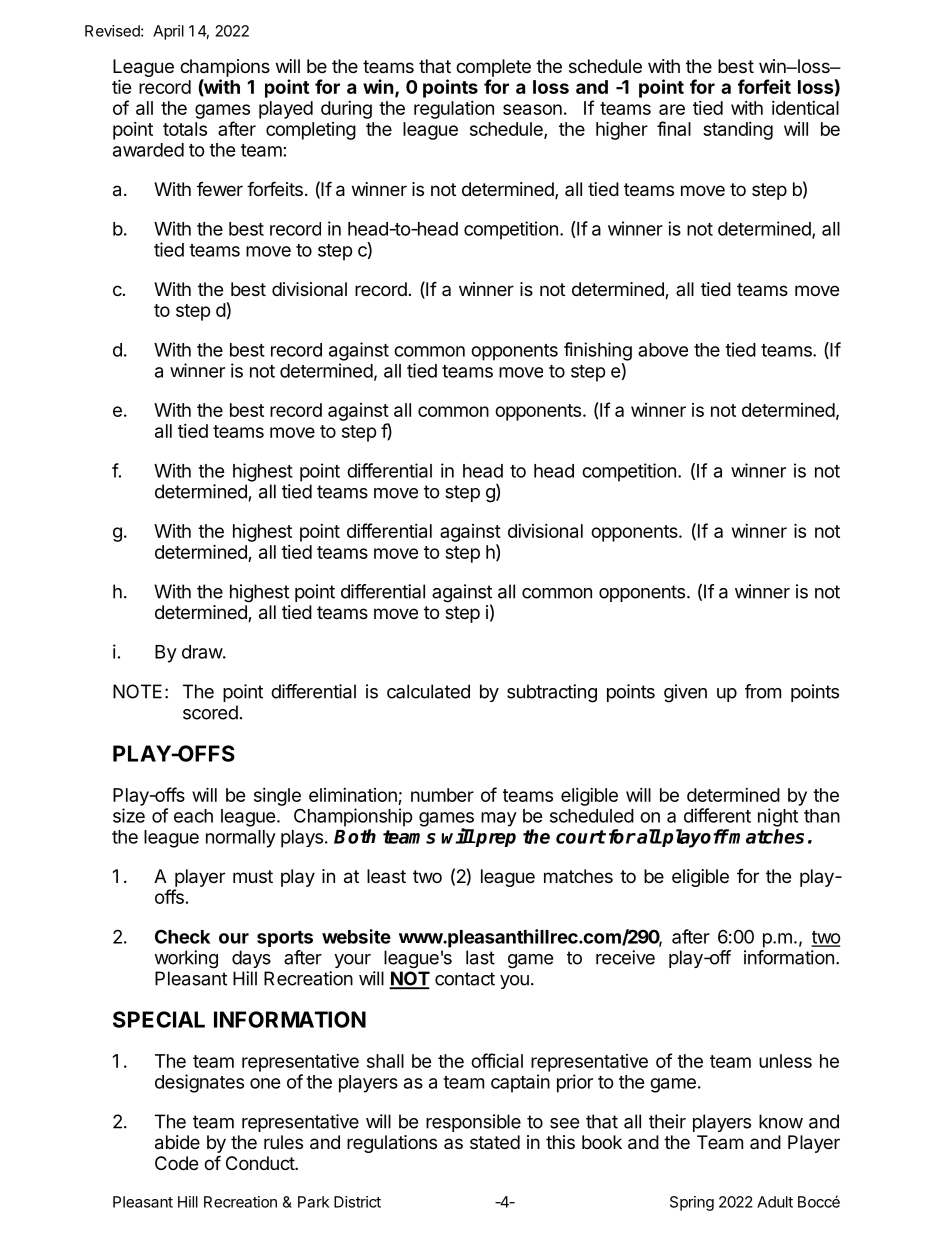 This screenshot has width=952, height=1233. Describe the element at coordinates (493, 68) in the screenshot. I see `complete` at that location.
